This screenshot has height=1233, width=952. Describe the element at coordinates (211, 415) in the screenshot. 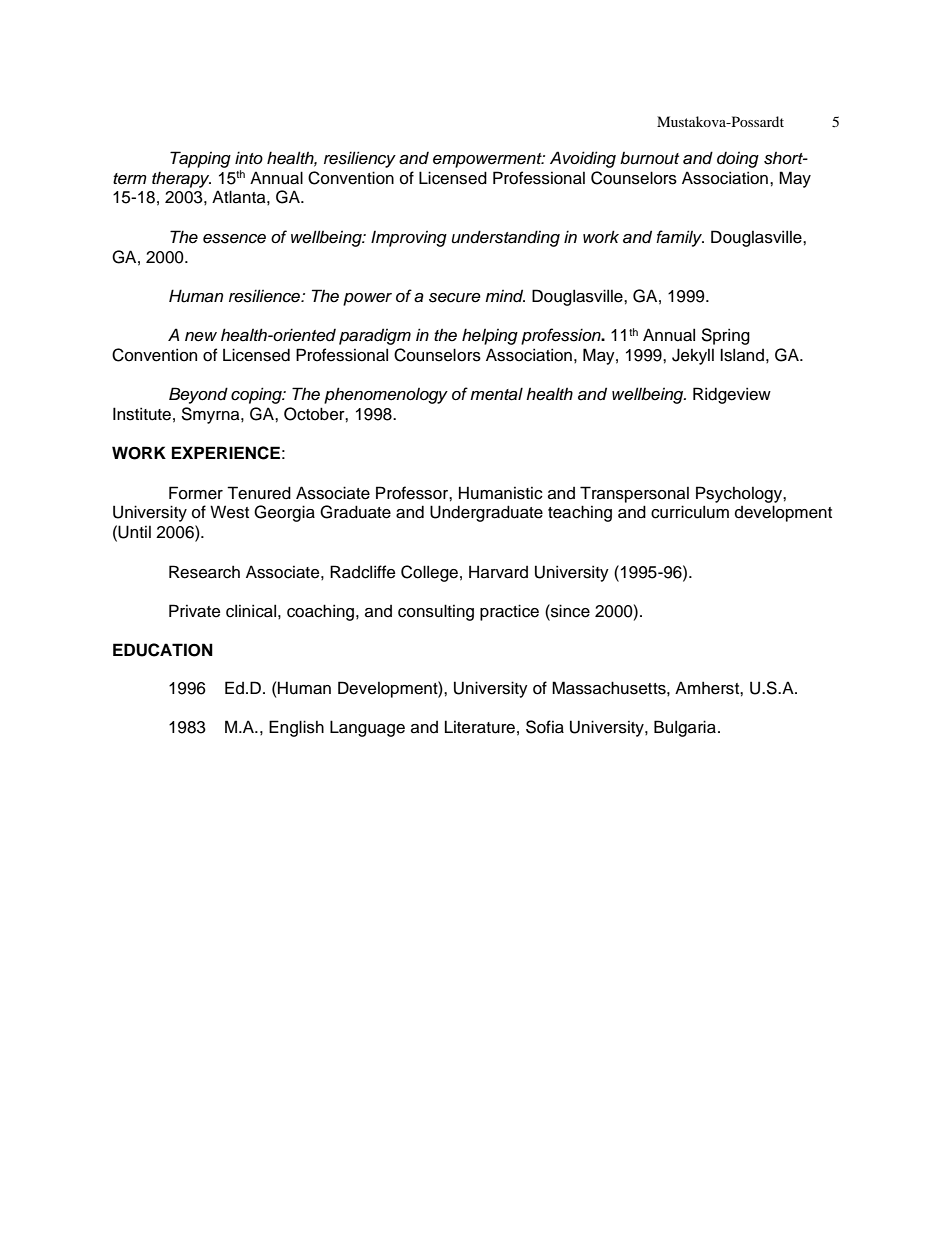

I see `Smyrna` at that location.
